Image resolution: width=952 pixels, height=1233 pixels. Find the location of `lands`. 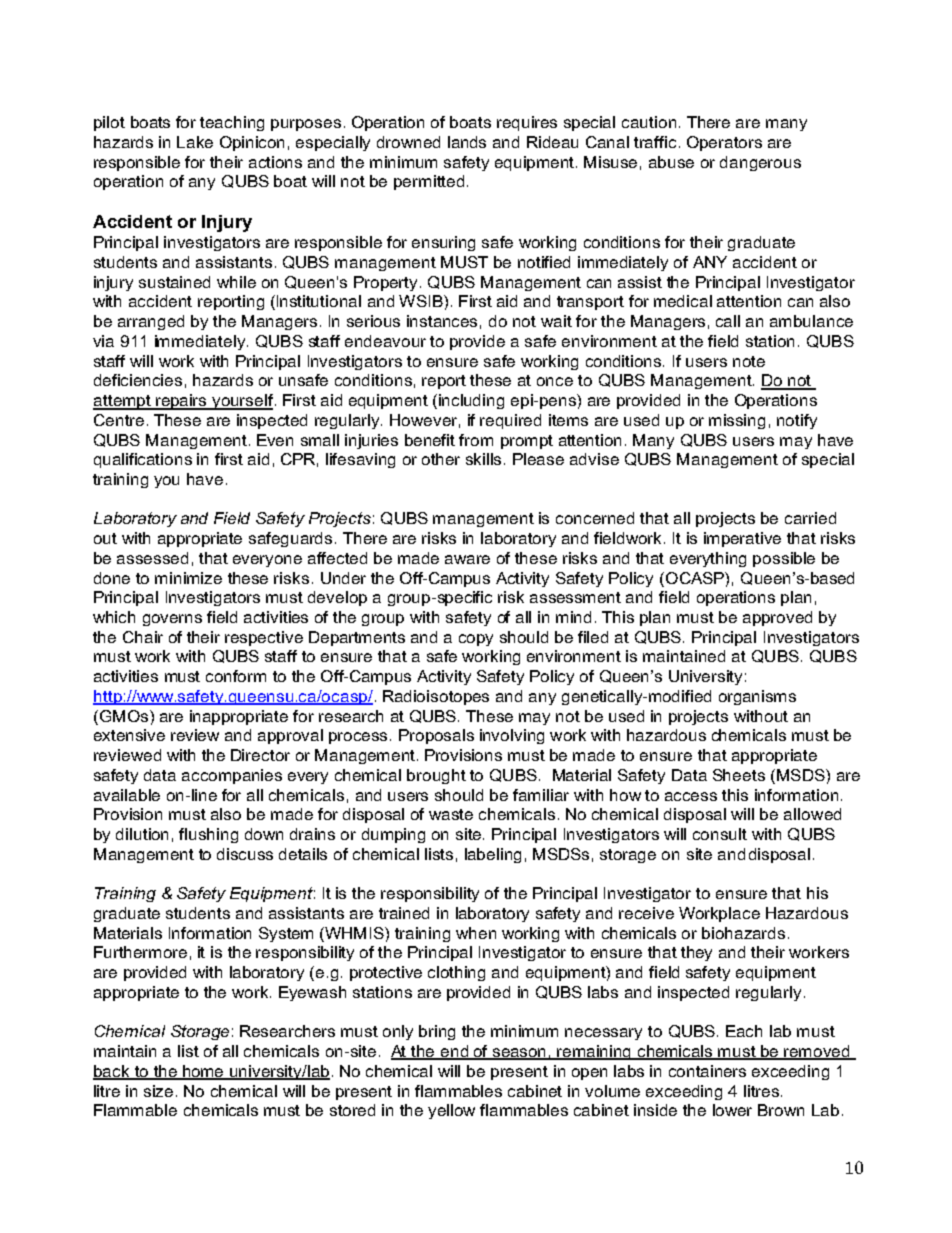

lands is located at coordinates (467, 142).
